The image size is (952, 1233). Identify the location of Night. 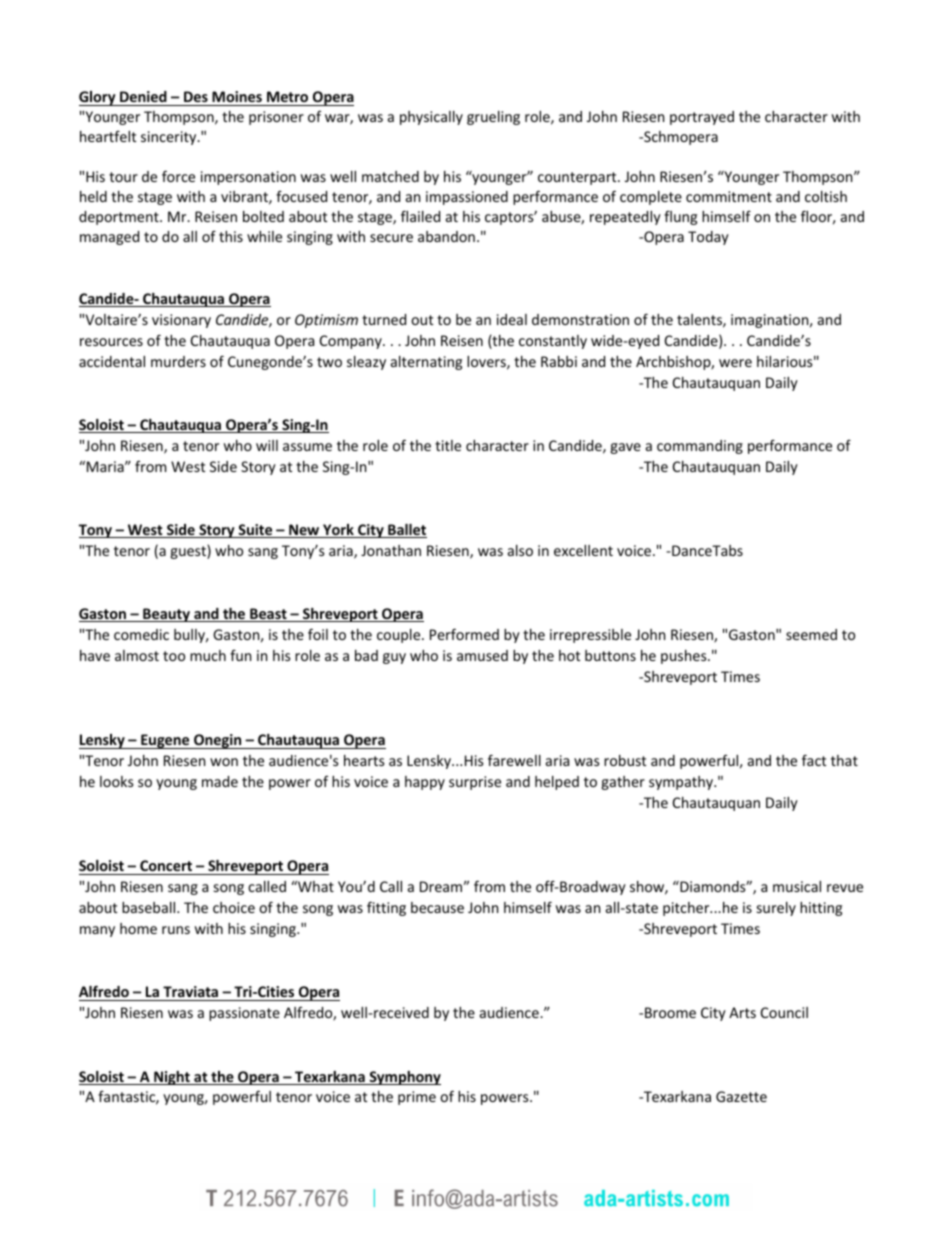
(172, 1078).
